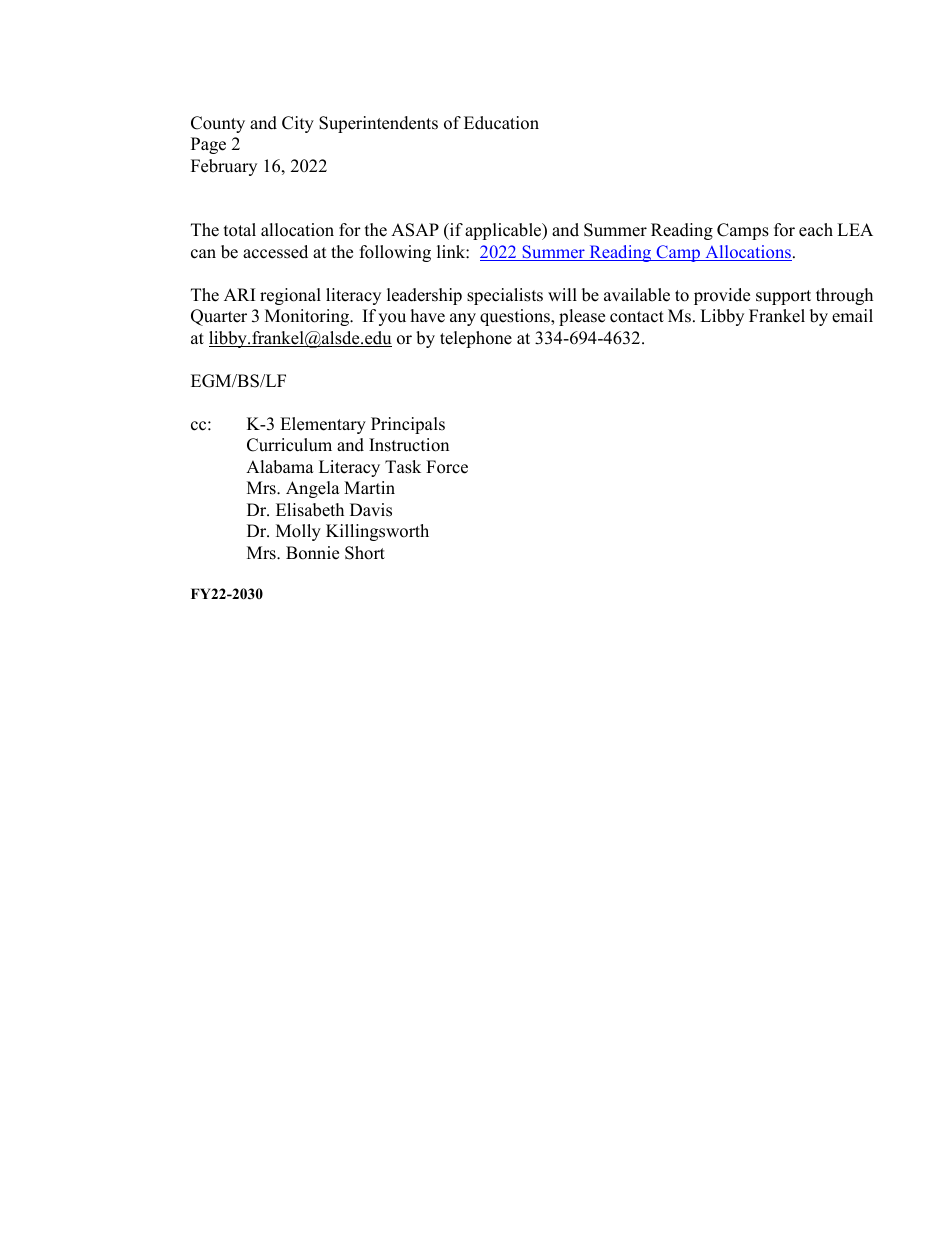  Describe the element at coordinates (280, 467) in the screenshot. I see `Alabama` at that location.
